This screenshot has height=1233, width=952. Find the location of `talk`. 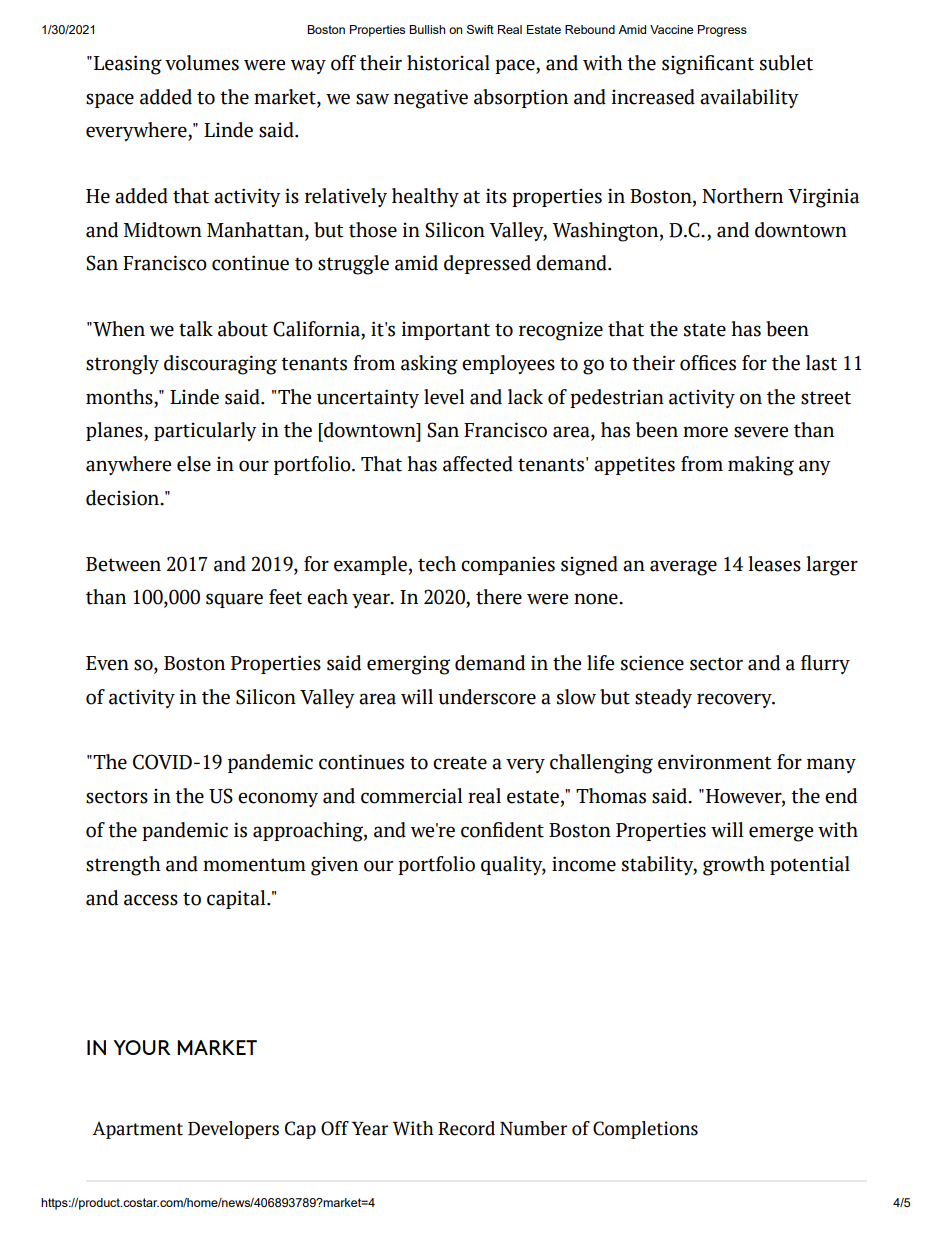

talk is located at coordinates (196, 329).
